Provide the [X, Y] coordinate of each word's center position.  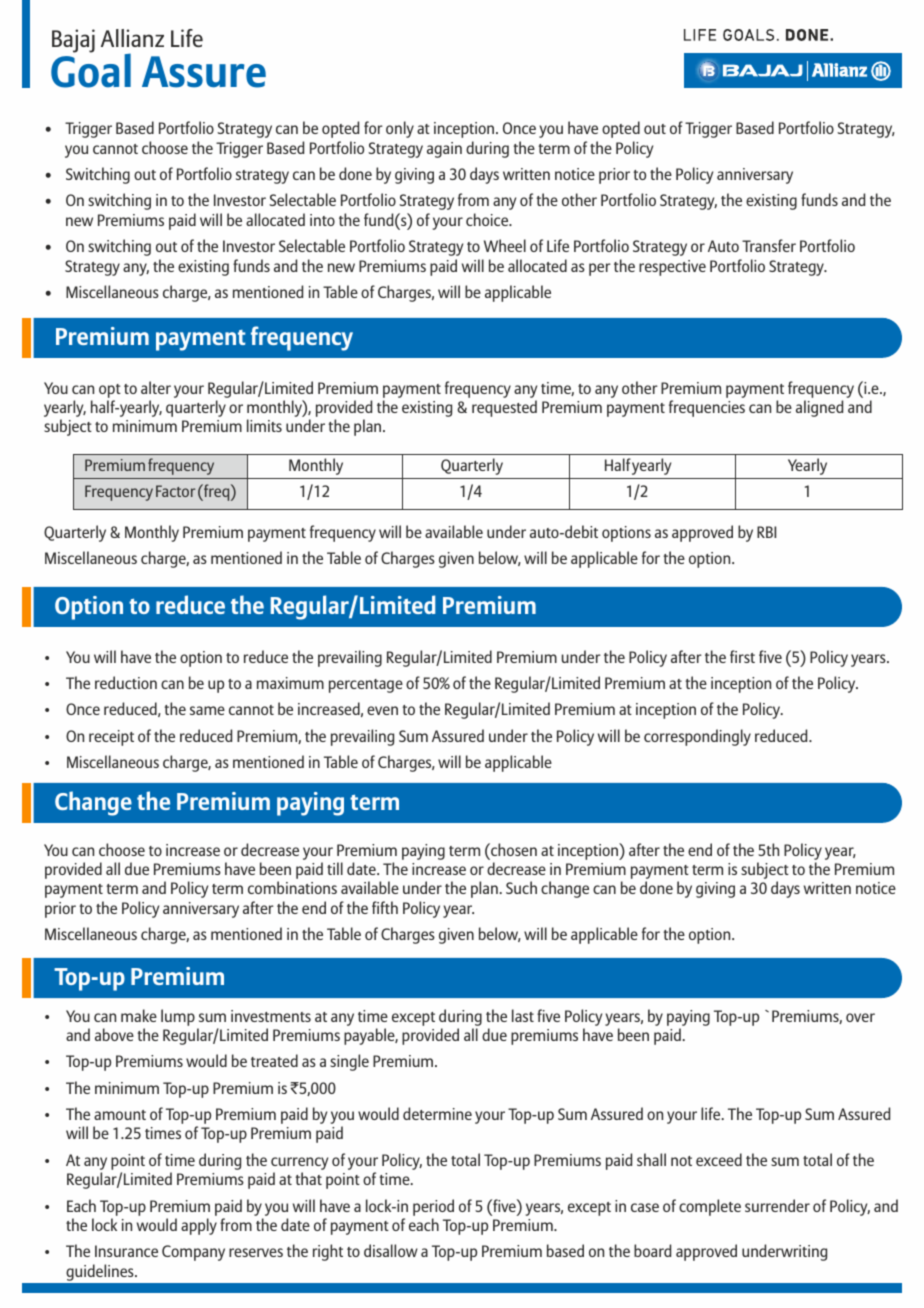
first [742, 656]
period [433, 1207]
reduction [126, 682]
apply [199, 1226]
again [444, 150]
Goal [91, 70]
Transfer [769, 245]
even [382, 710]
